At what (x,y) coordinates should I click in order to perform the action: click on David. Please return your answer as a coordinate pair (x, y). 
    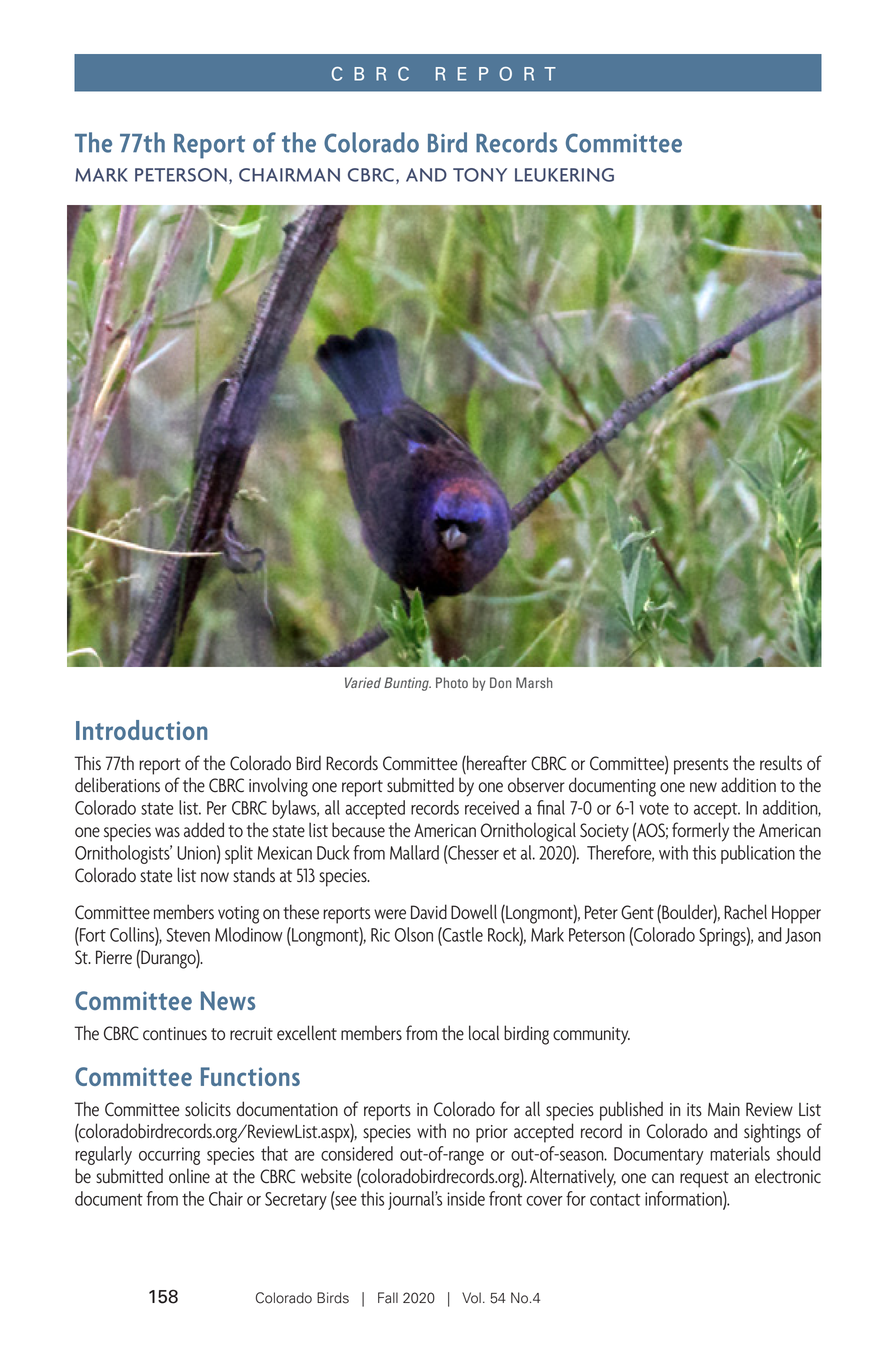
    Looking at the image, I should click on (429, 911).
